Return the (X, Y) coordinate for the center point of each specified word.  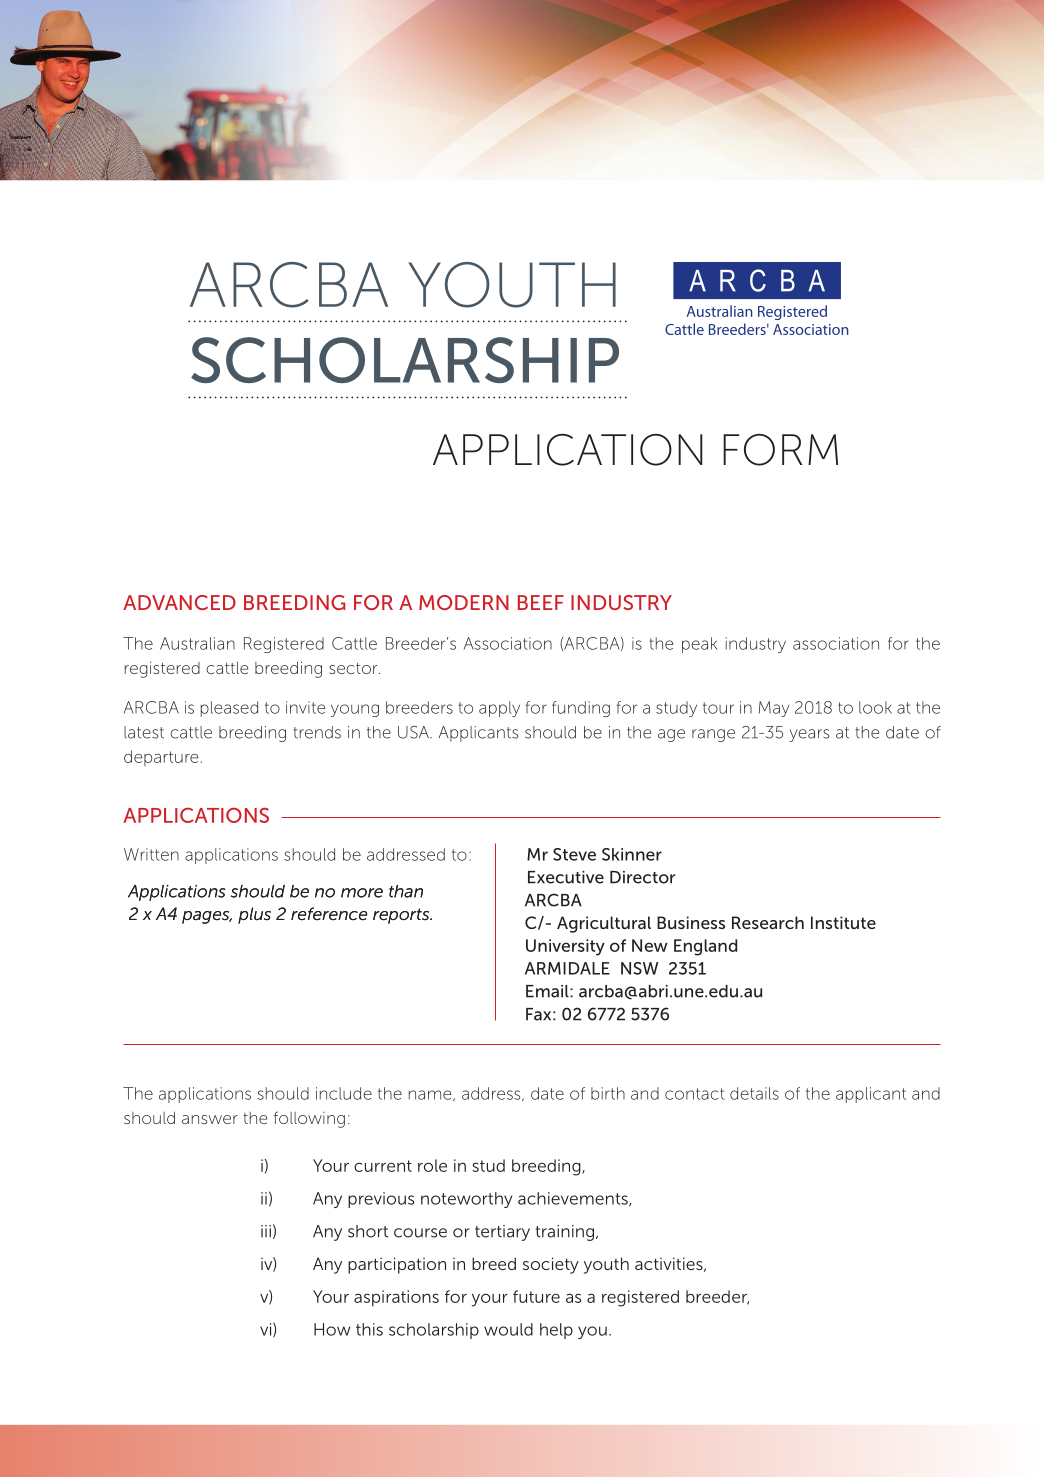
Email (548, 991)
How (332, 1329)
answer (210, 1119)
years (809, 735)
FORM (780, 450)
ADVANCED (179, 602)
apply (499, 709)
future (536, 1296)
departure (161, 758)
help (556, 1331)
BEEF (541, 602)
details (754, 1093)
